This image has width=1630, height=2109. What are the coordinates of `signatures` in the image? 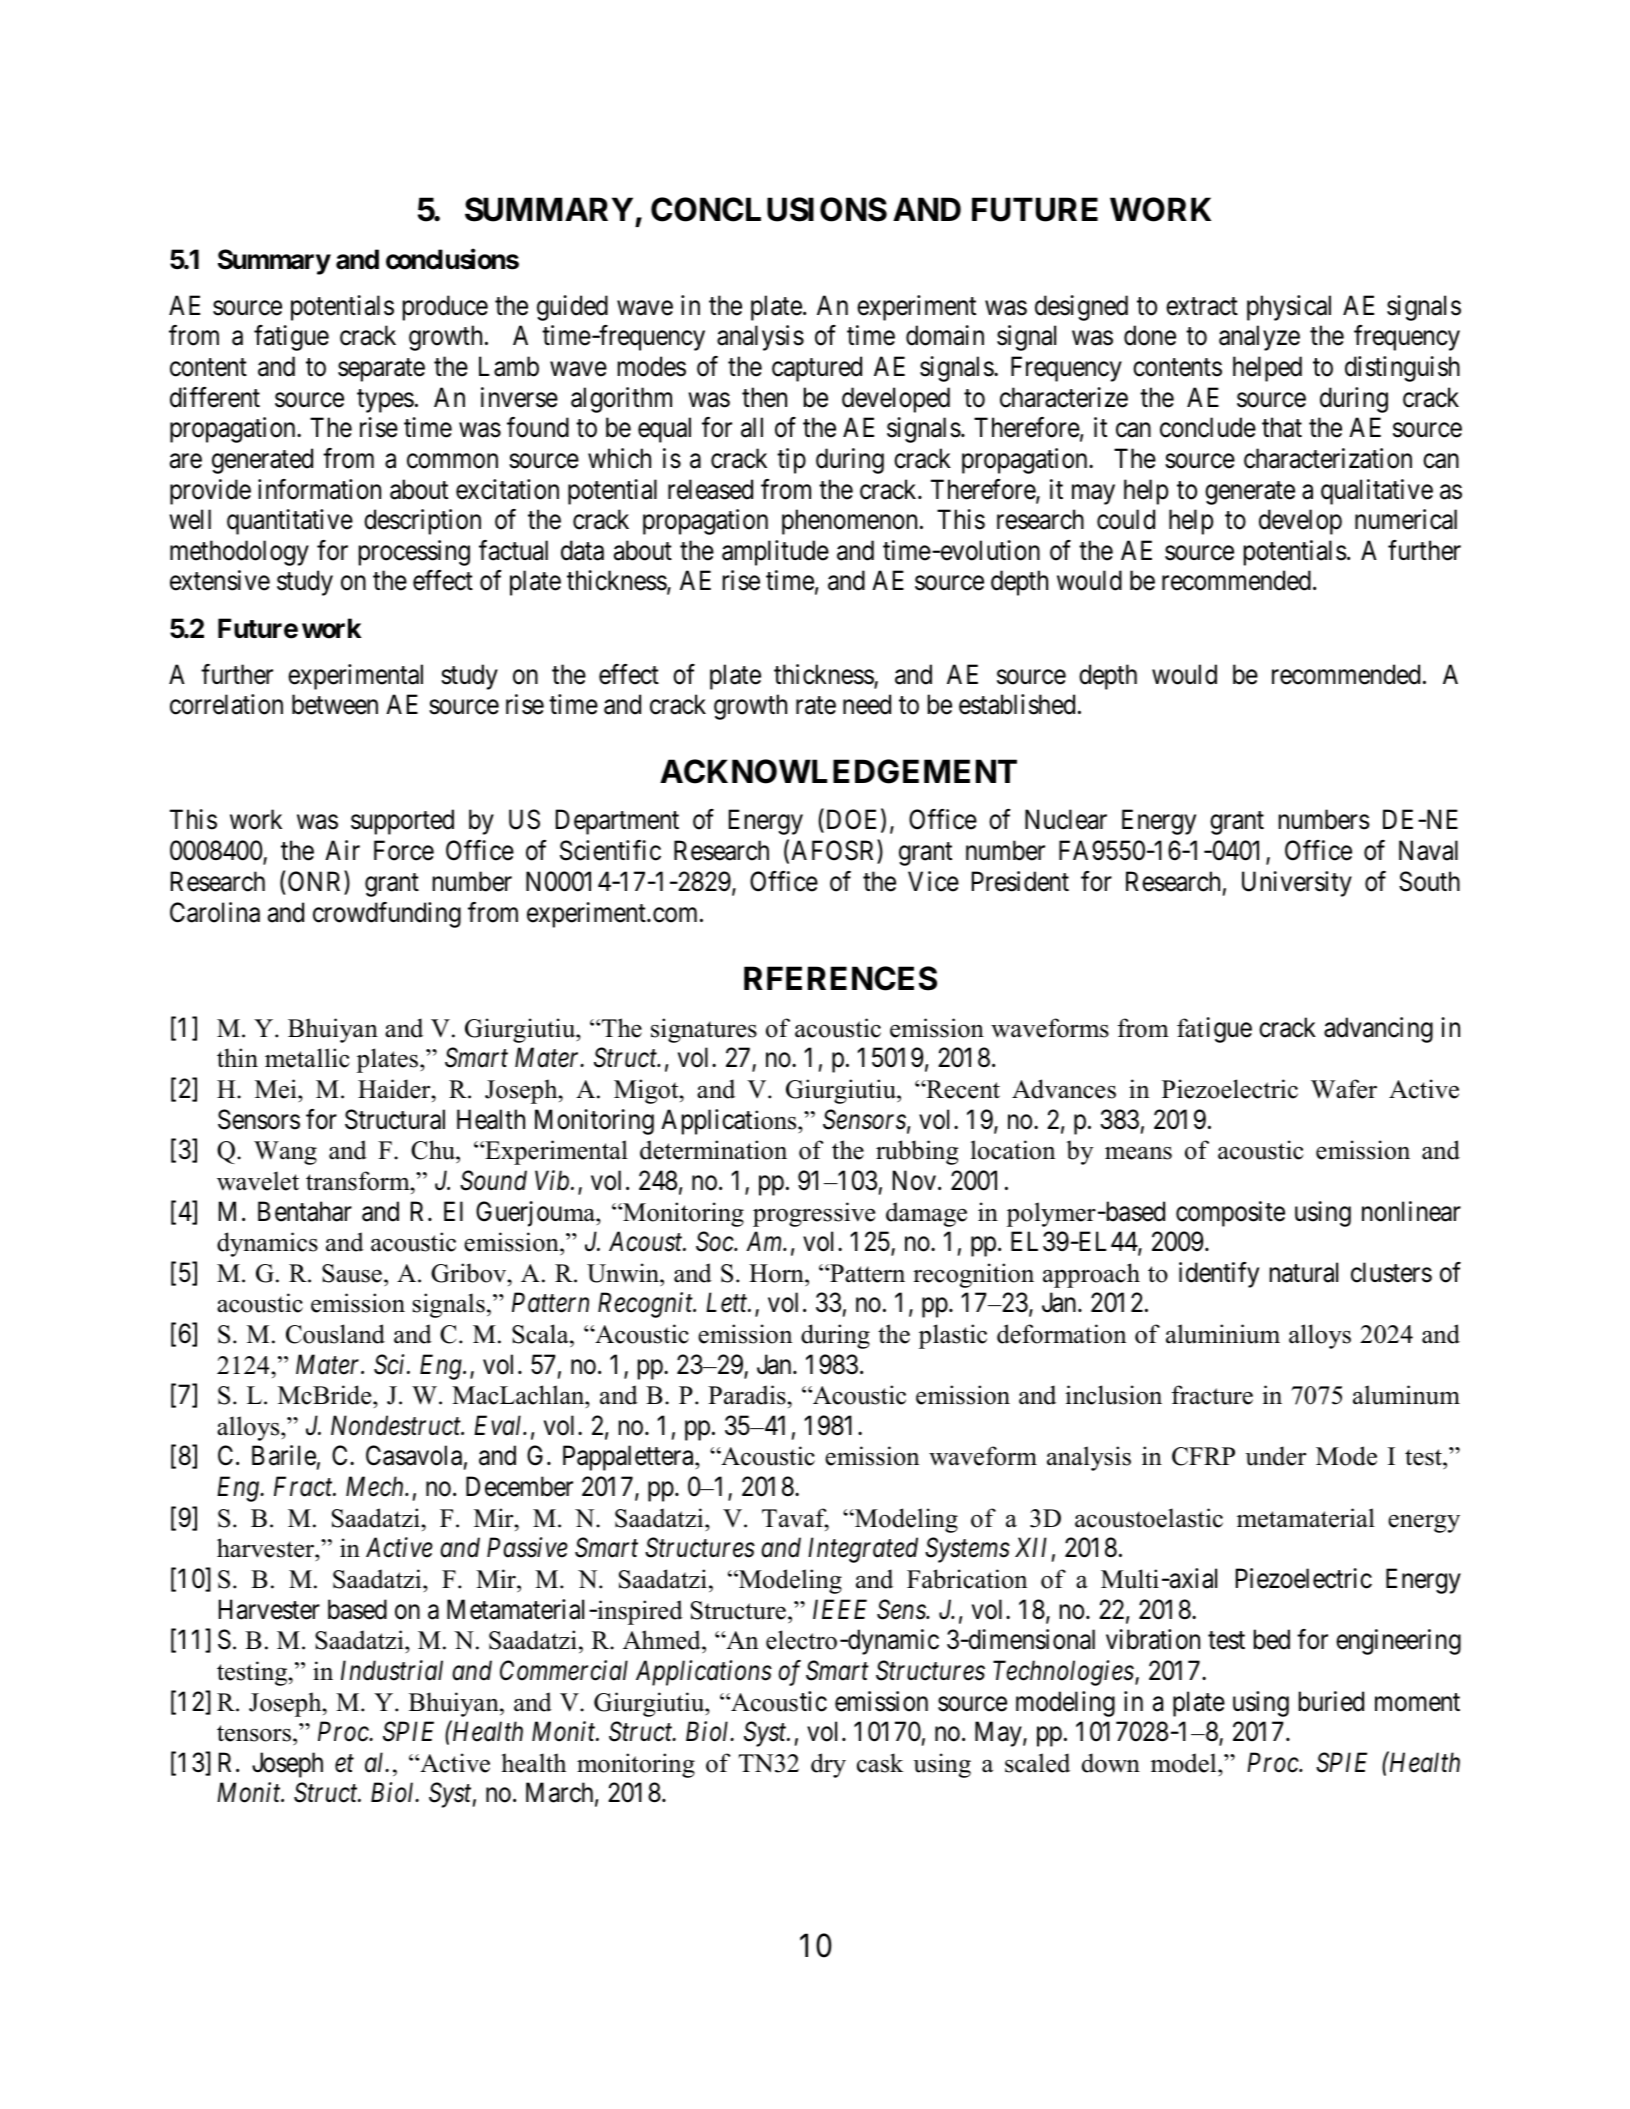 It's located at (704, 1030).
